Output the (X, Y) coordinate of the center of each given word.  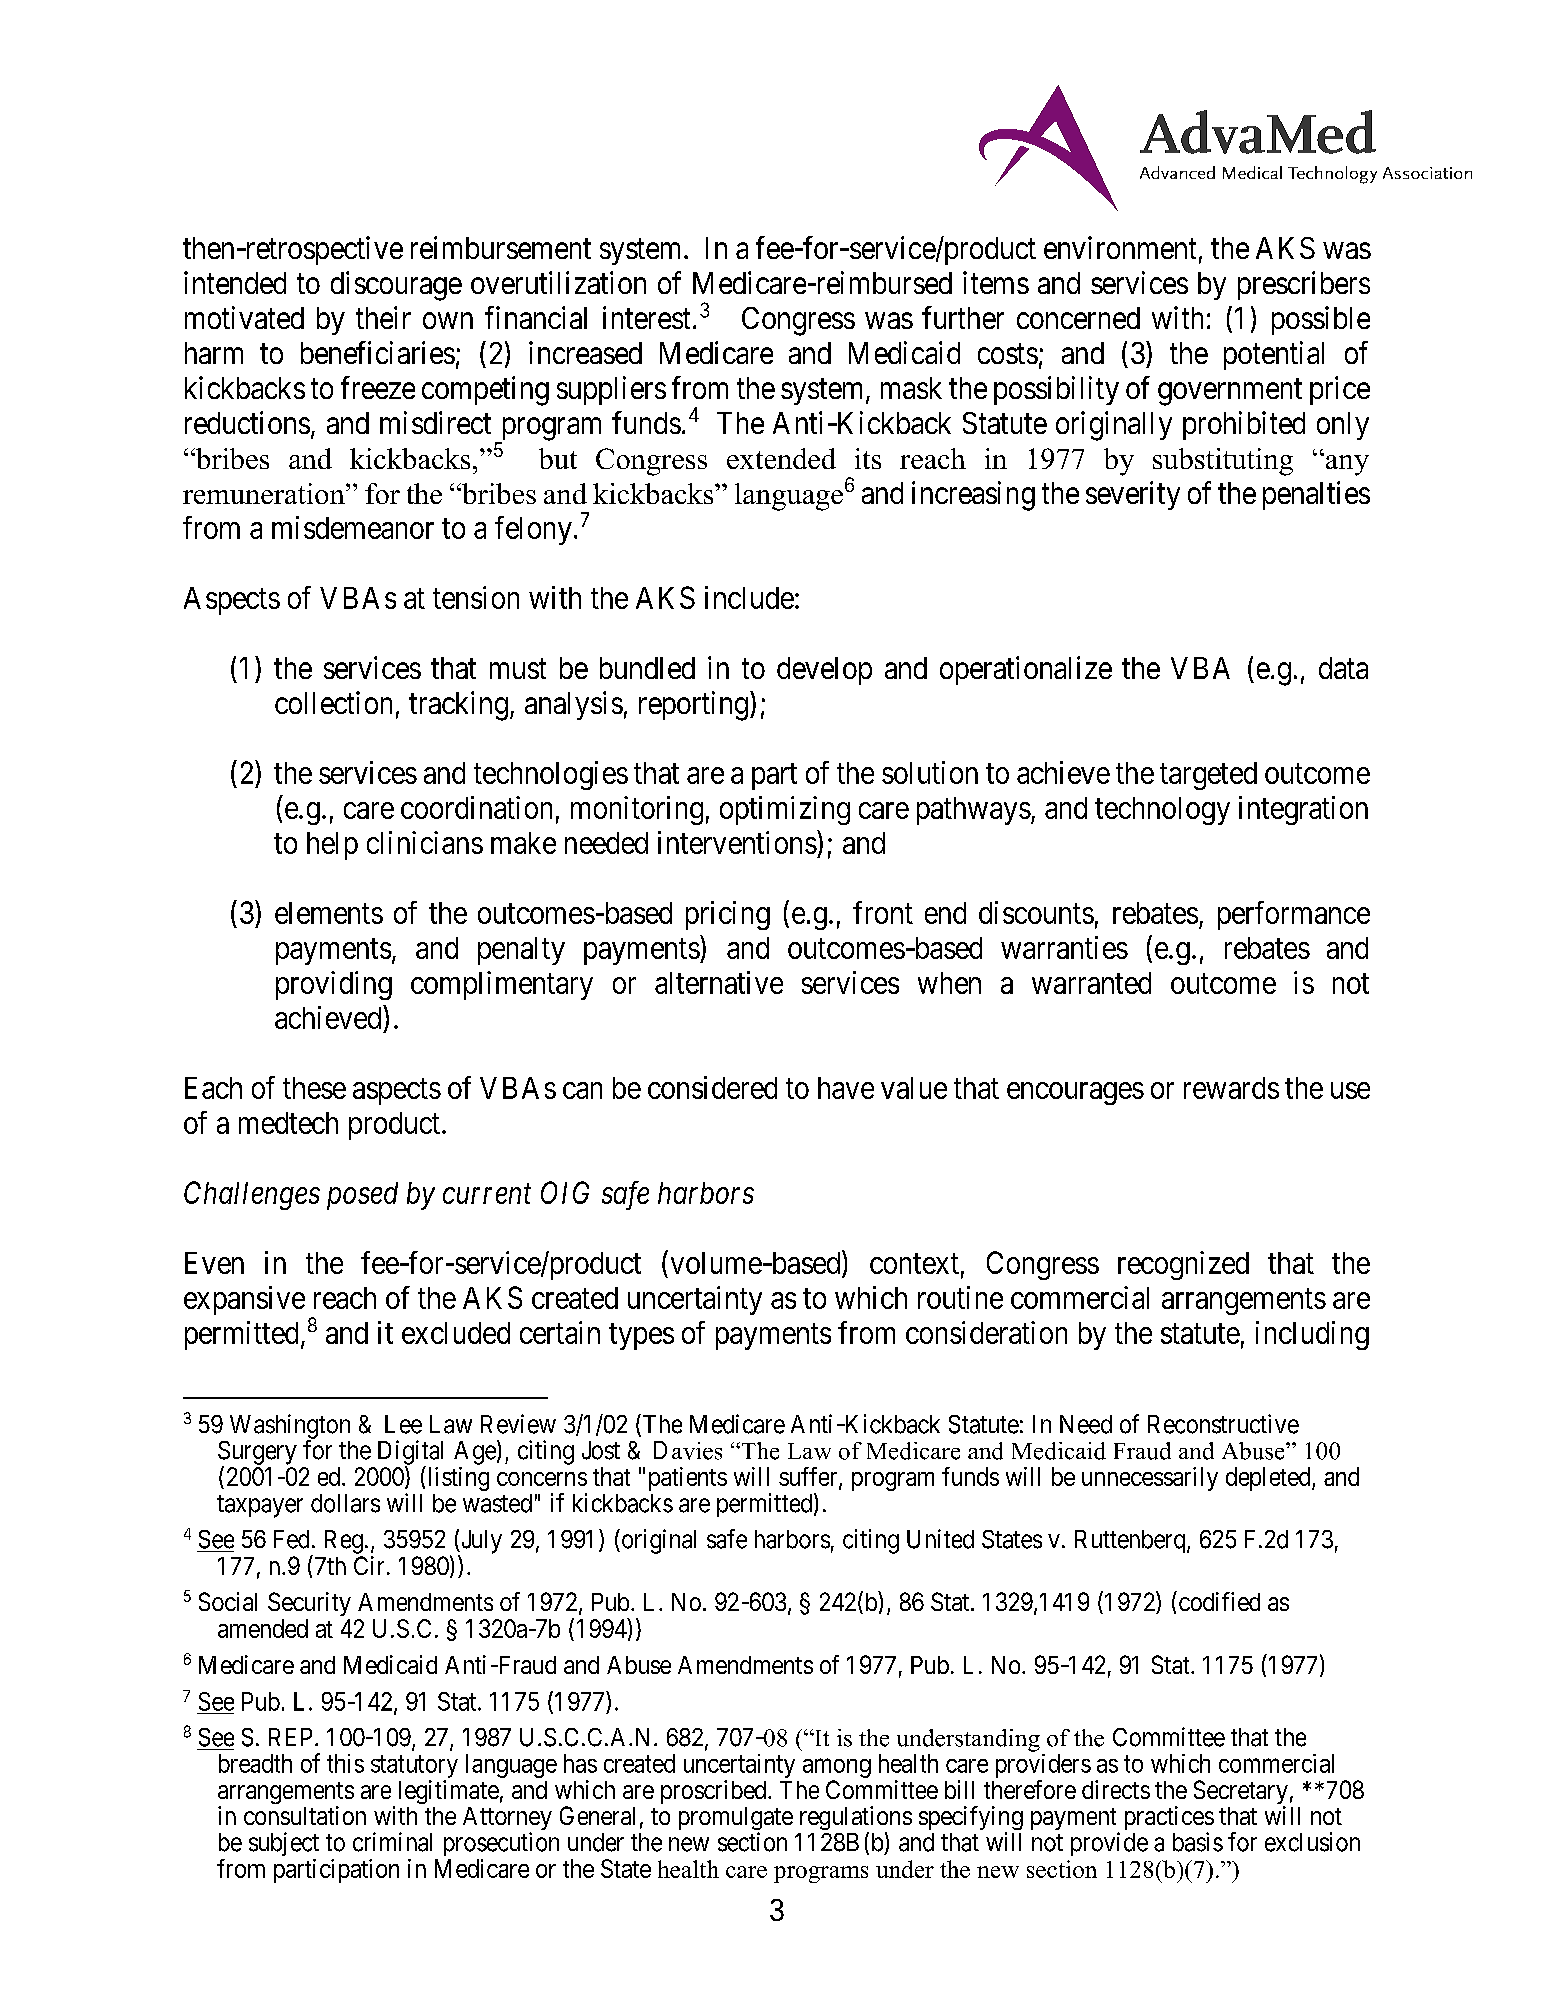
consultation (305, 1815)
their (383, 317)
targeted (1208, 776)
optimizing (785, 810)
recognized (1183, 1265)
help (332, 846)
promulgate (736, 1820)
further (963, 317)
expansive (244, 1300)
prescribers (1304, 285)
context (914, 1264)
